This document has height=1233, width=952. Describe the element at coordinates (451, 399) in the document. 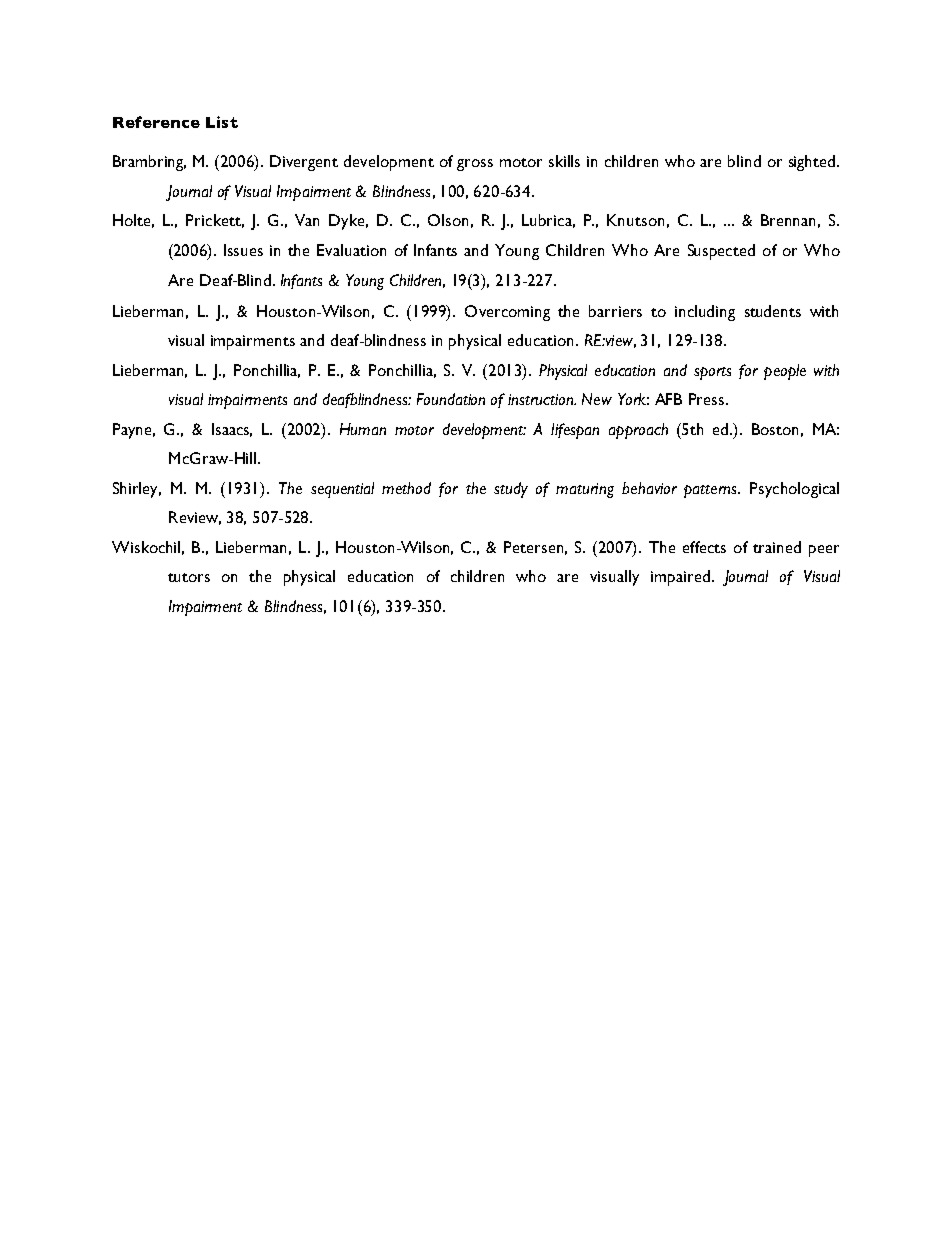

I see `Foundation` at that location.
